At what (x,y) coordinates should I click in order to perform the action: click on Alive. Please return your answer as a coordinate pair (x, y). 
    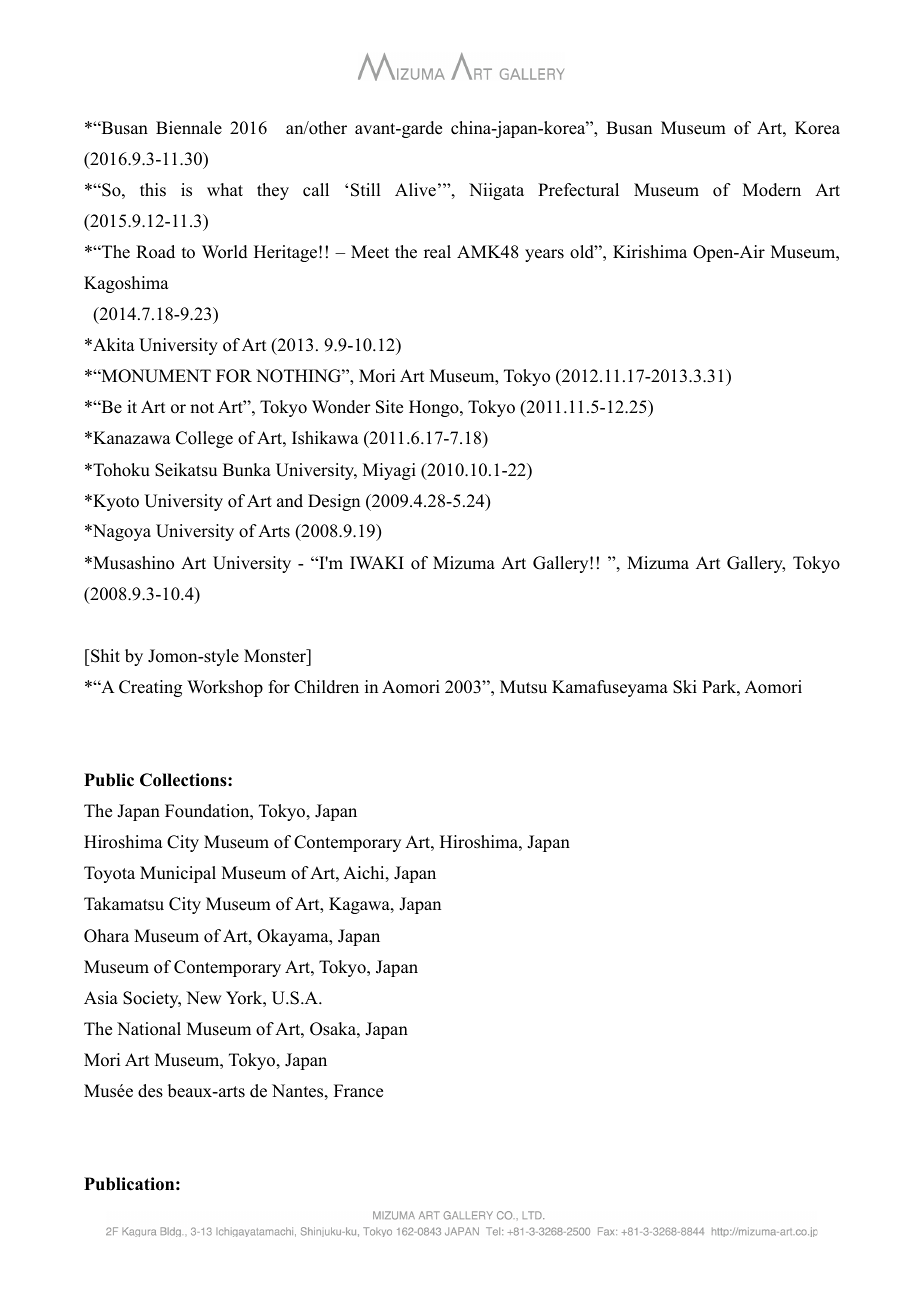
    Looking at the image, I should click on (415, 190).
